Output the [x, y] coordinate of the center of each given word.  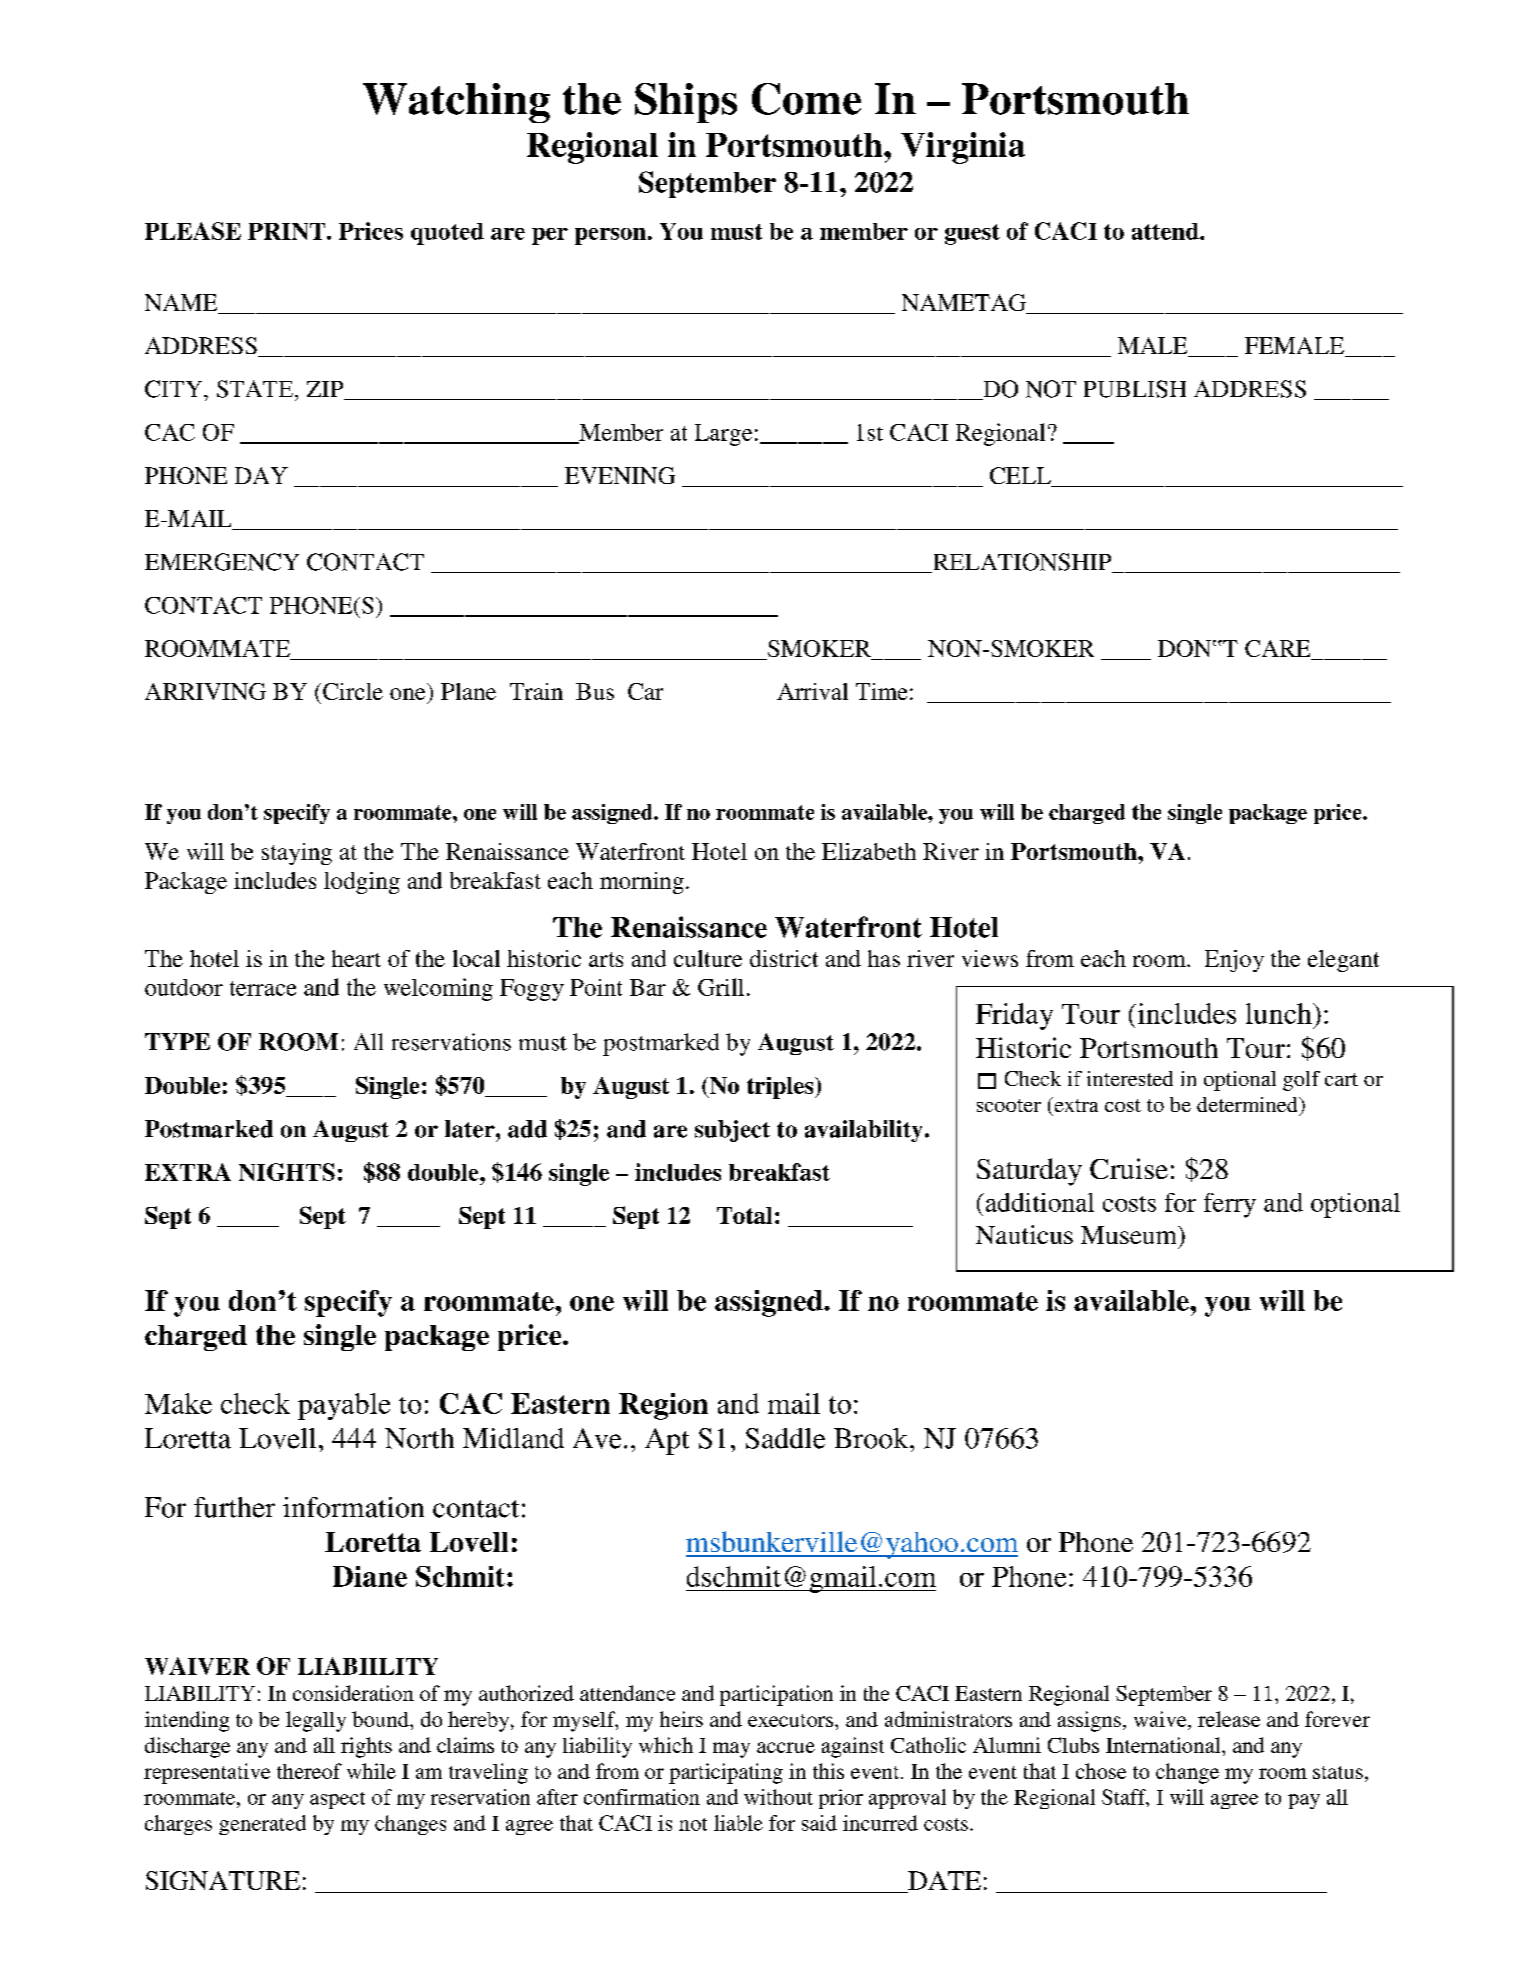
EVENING [620, 475]
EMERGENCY [222, 562]
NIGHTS [287, 1172]
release [1229, 1719]
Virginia [963, 148]
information [353, 1507]
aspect [337, 1800]
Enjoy [1234, 961]
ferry [1230, 1205]
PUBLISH [1135, 389]
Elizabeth [869, 851]
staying [297, 854]
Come [806, 99]
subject [732, 1131]
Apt [667, 1441]
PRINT [288, 231]
